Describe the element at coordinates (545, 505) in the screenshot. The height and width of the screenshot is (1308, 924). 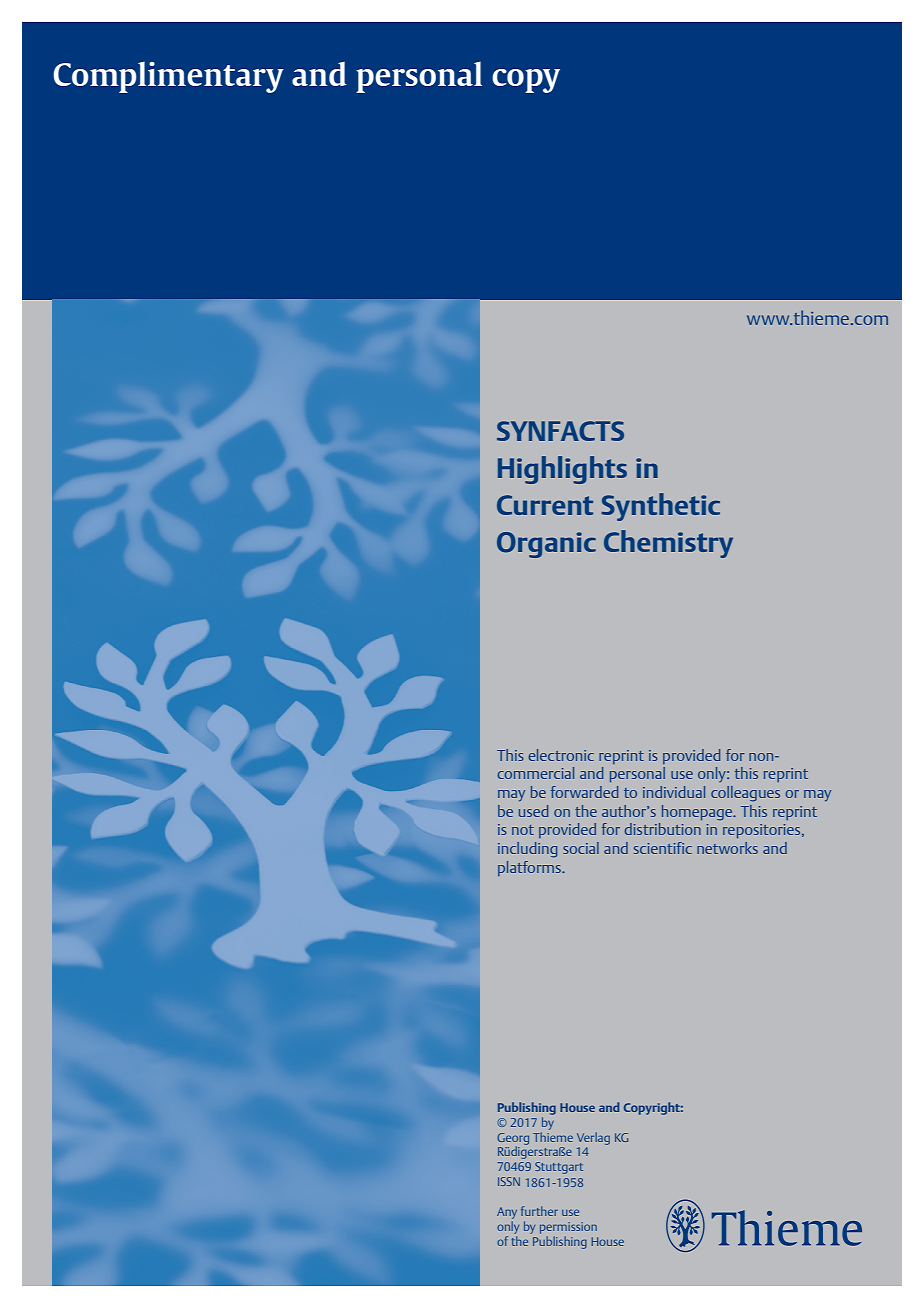
I see `Current` at that location.
